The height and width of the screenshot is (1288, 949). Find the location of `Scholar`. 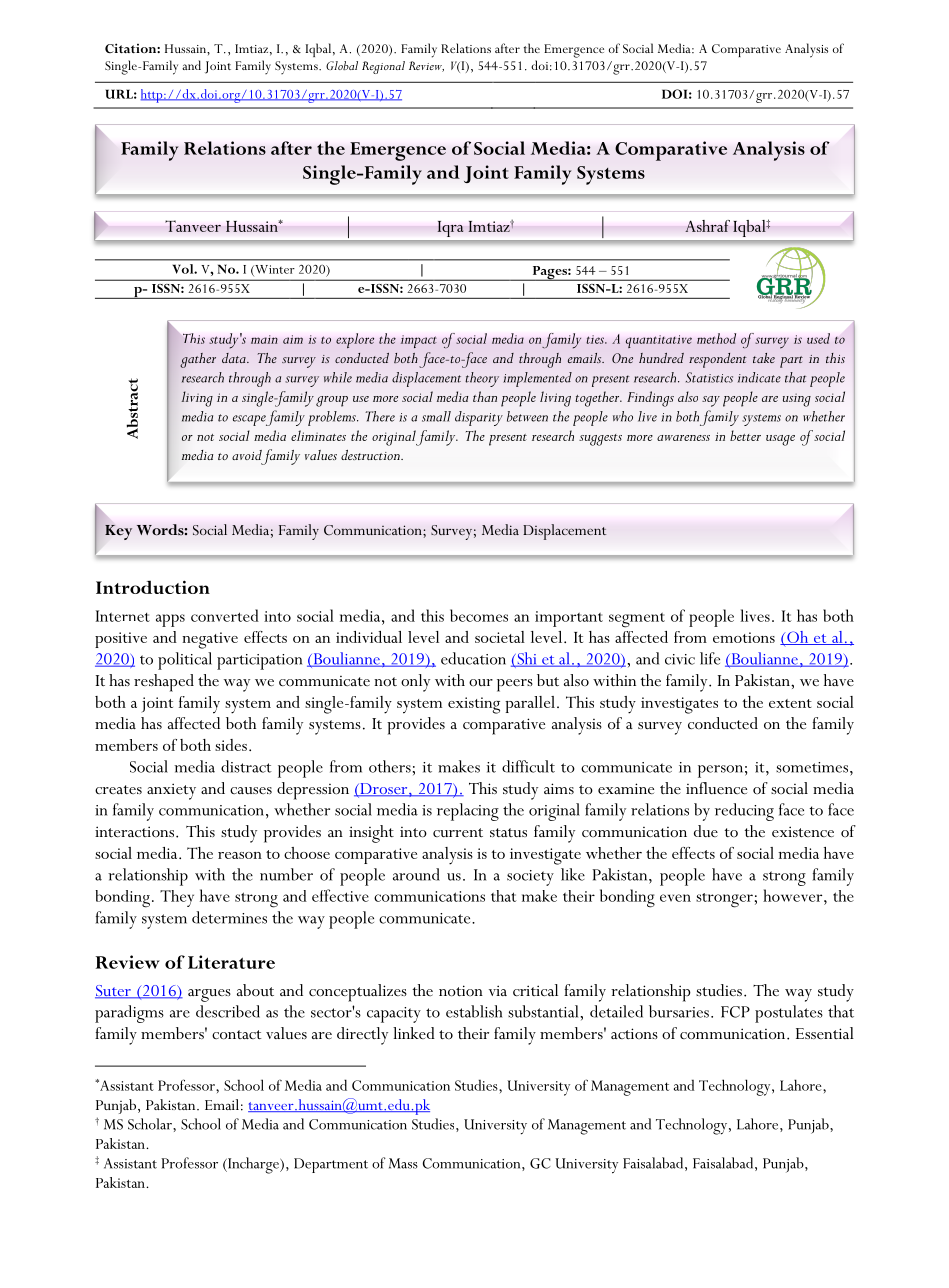

Scholar is located at coordinates (151, 1124).
